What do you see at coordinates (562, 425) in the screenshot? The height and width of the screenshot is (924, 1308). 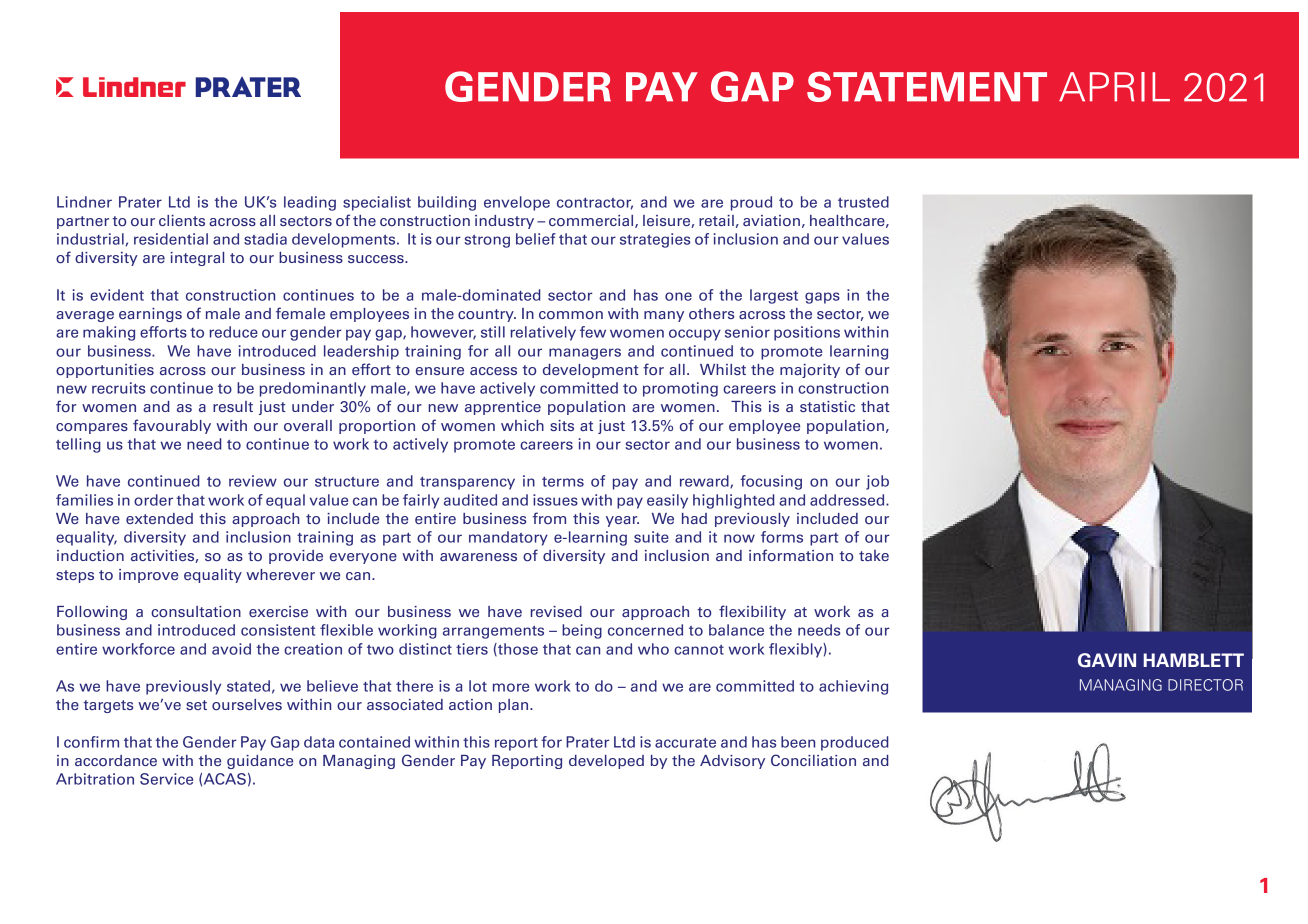 I see `sits` at bounding box center [562, 425].
